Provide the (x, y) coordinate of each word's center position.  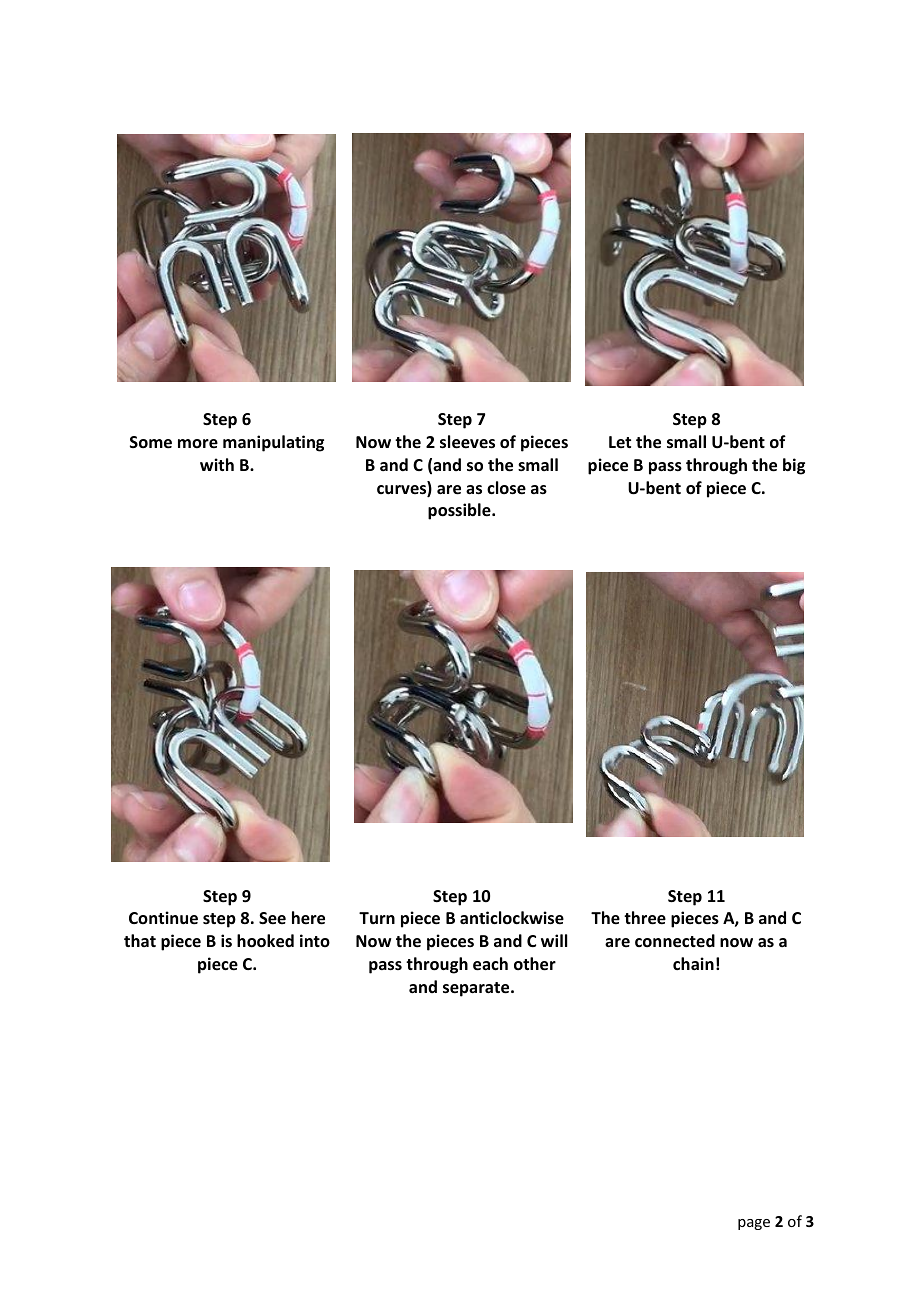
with (217, 464)
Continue (163, 918)
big (794, 466)
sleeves (467, 442)
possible (460, 511)
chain (693, 963)
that (140, 940)
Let (620, 442)
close (506, 488)
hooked (265, 941)
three (645, 918)
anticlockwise (512, 918)
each (490, 964)
